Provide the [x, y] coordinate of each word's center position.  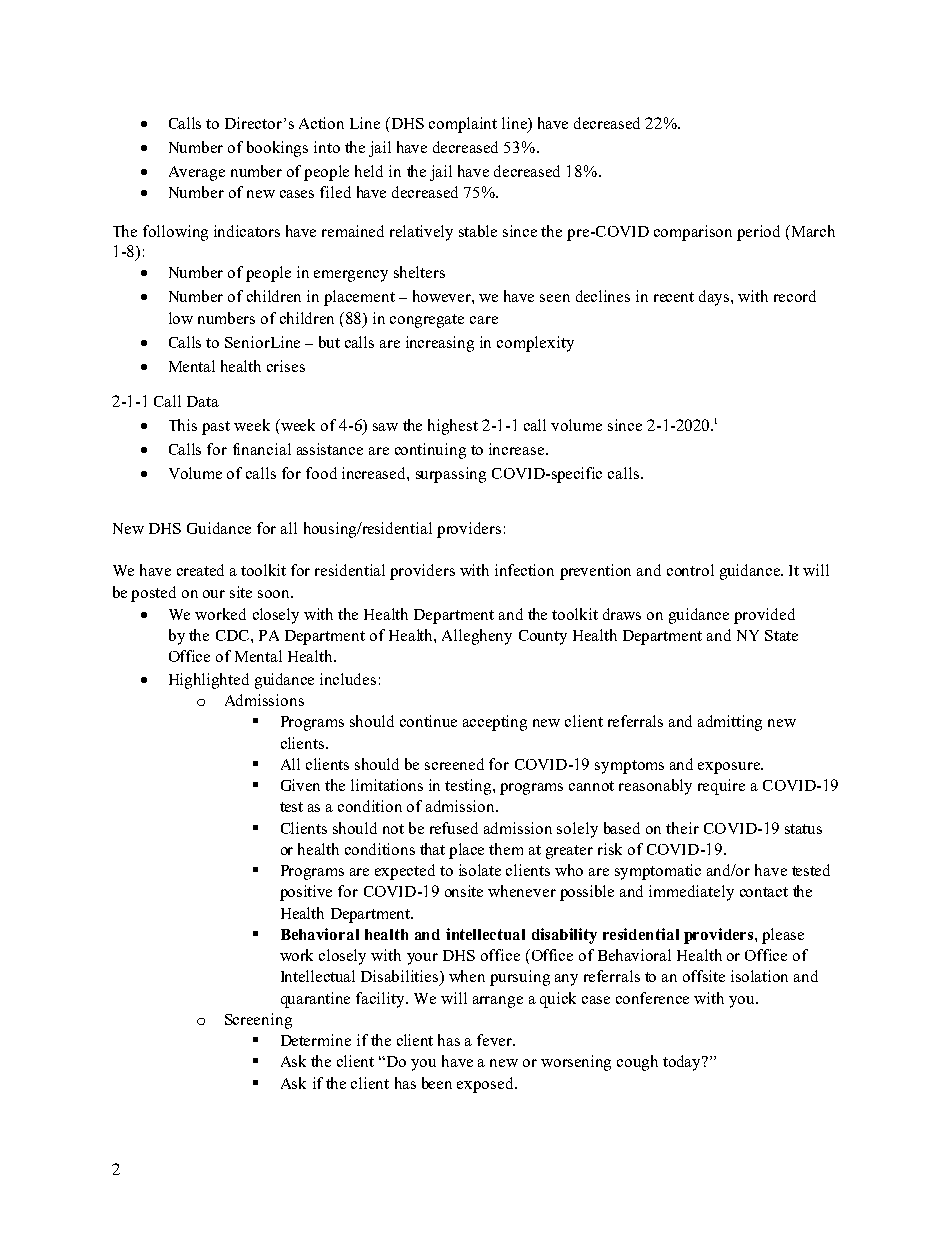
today [683, 1063]
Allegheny [477, 637]
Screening [258, 1021]
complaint [463, 125]
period [758, 233]
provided [764, 616]
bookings [277, 149]
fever [496, 1040]
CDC [234, 635]
